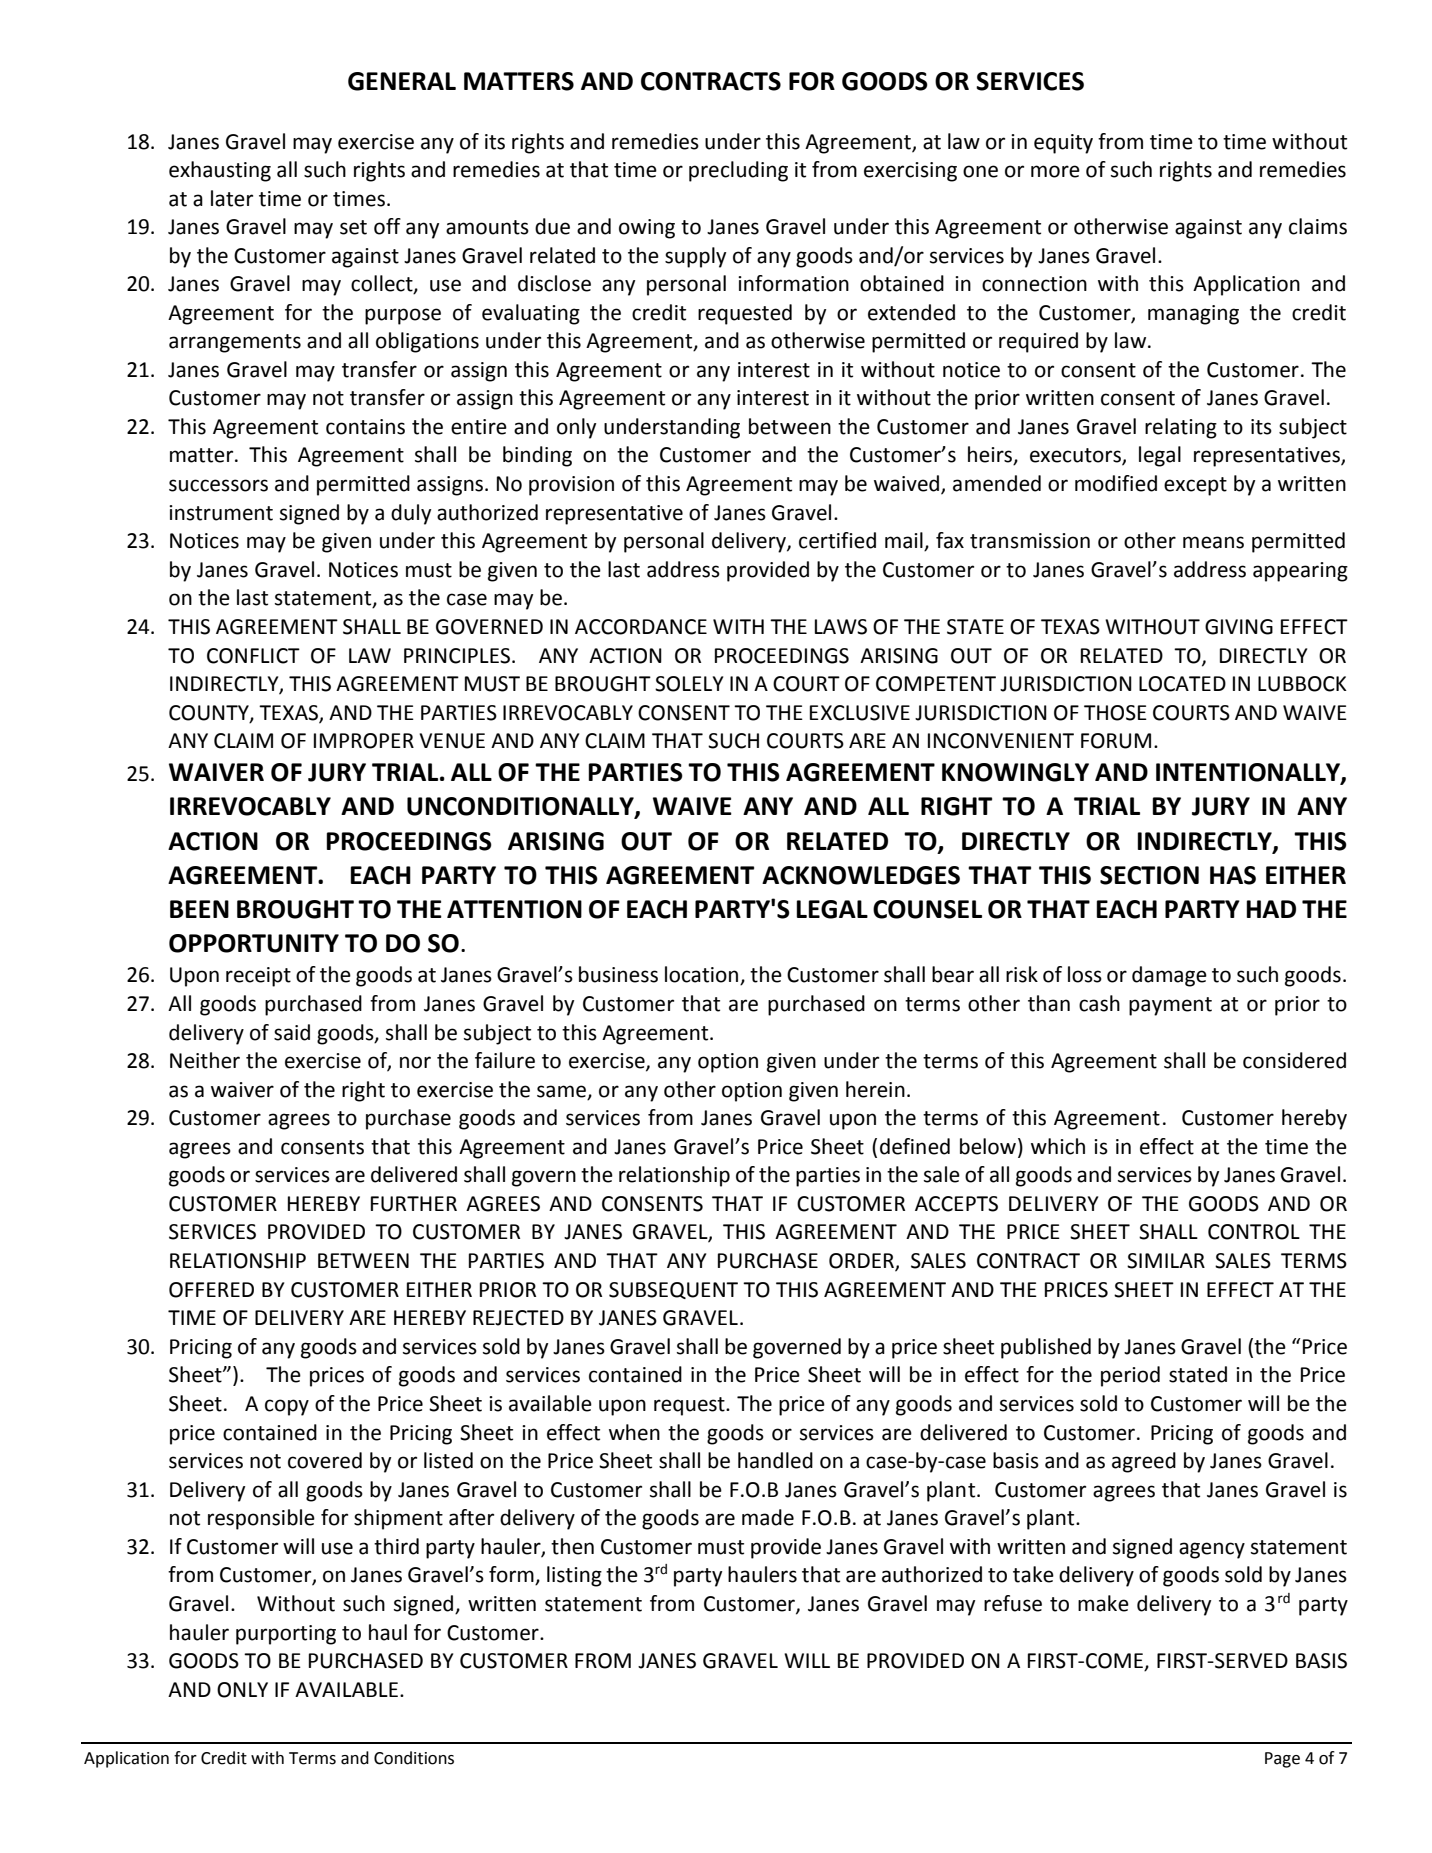  I want to click on CONFLICT, so click(253, 656).
